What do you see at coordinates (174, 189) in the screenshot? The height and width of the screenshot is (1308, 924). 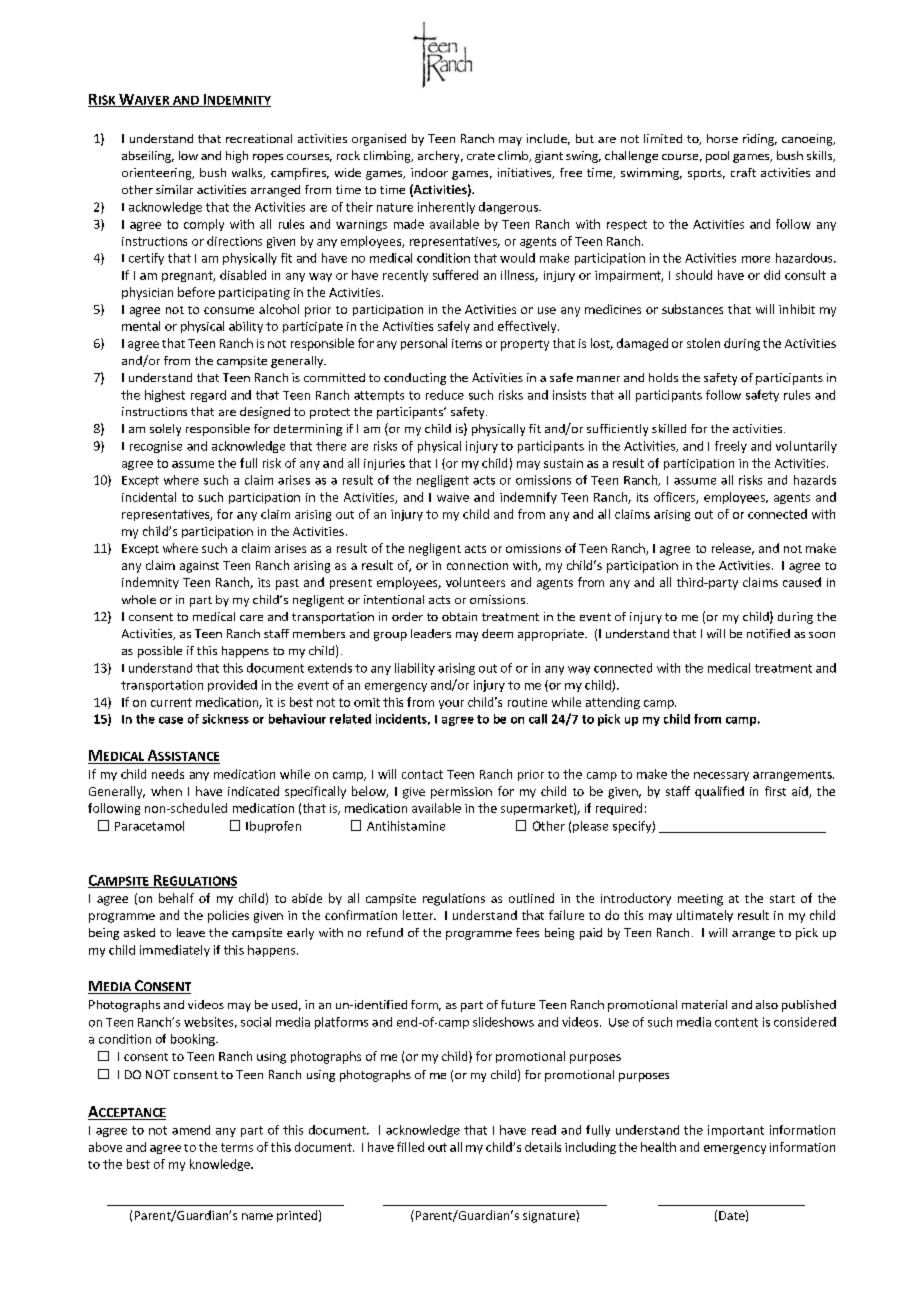 I see `similar` at bounding box center [174, 189].
